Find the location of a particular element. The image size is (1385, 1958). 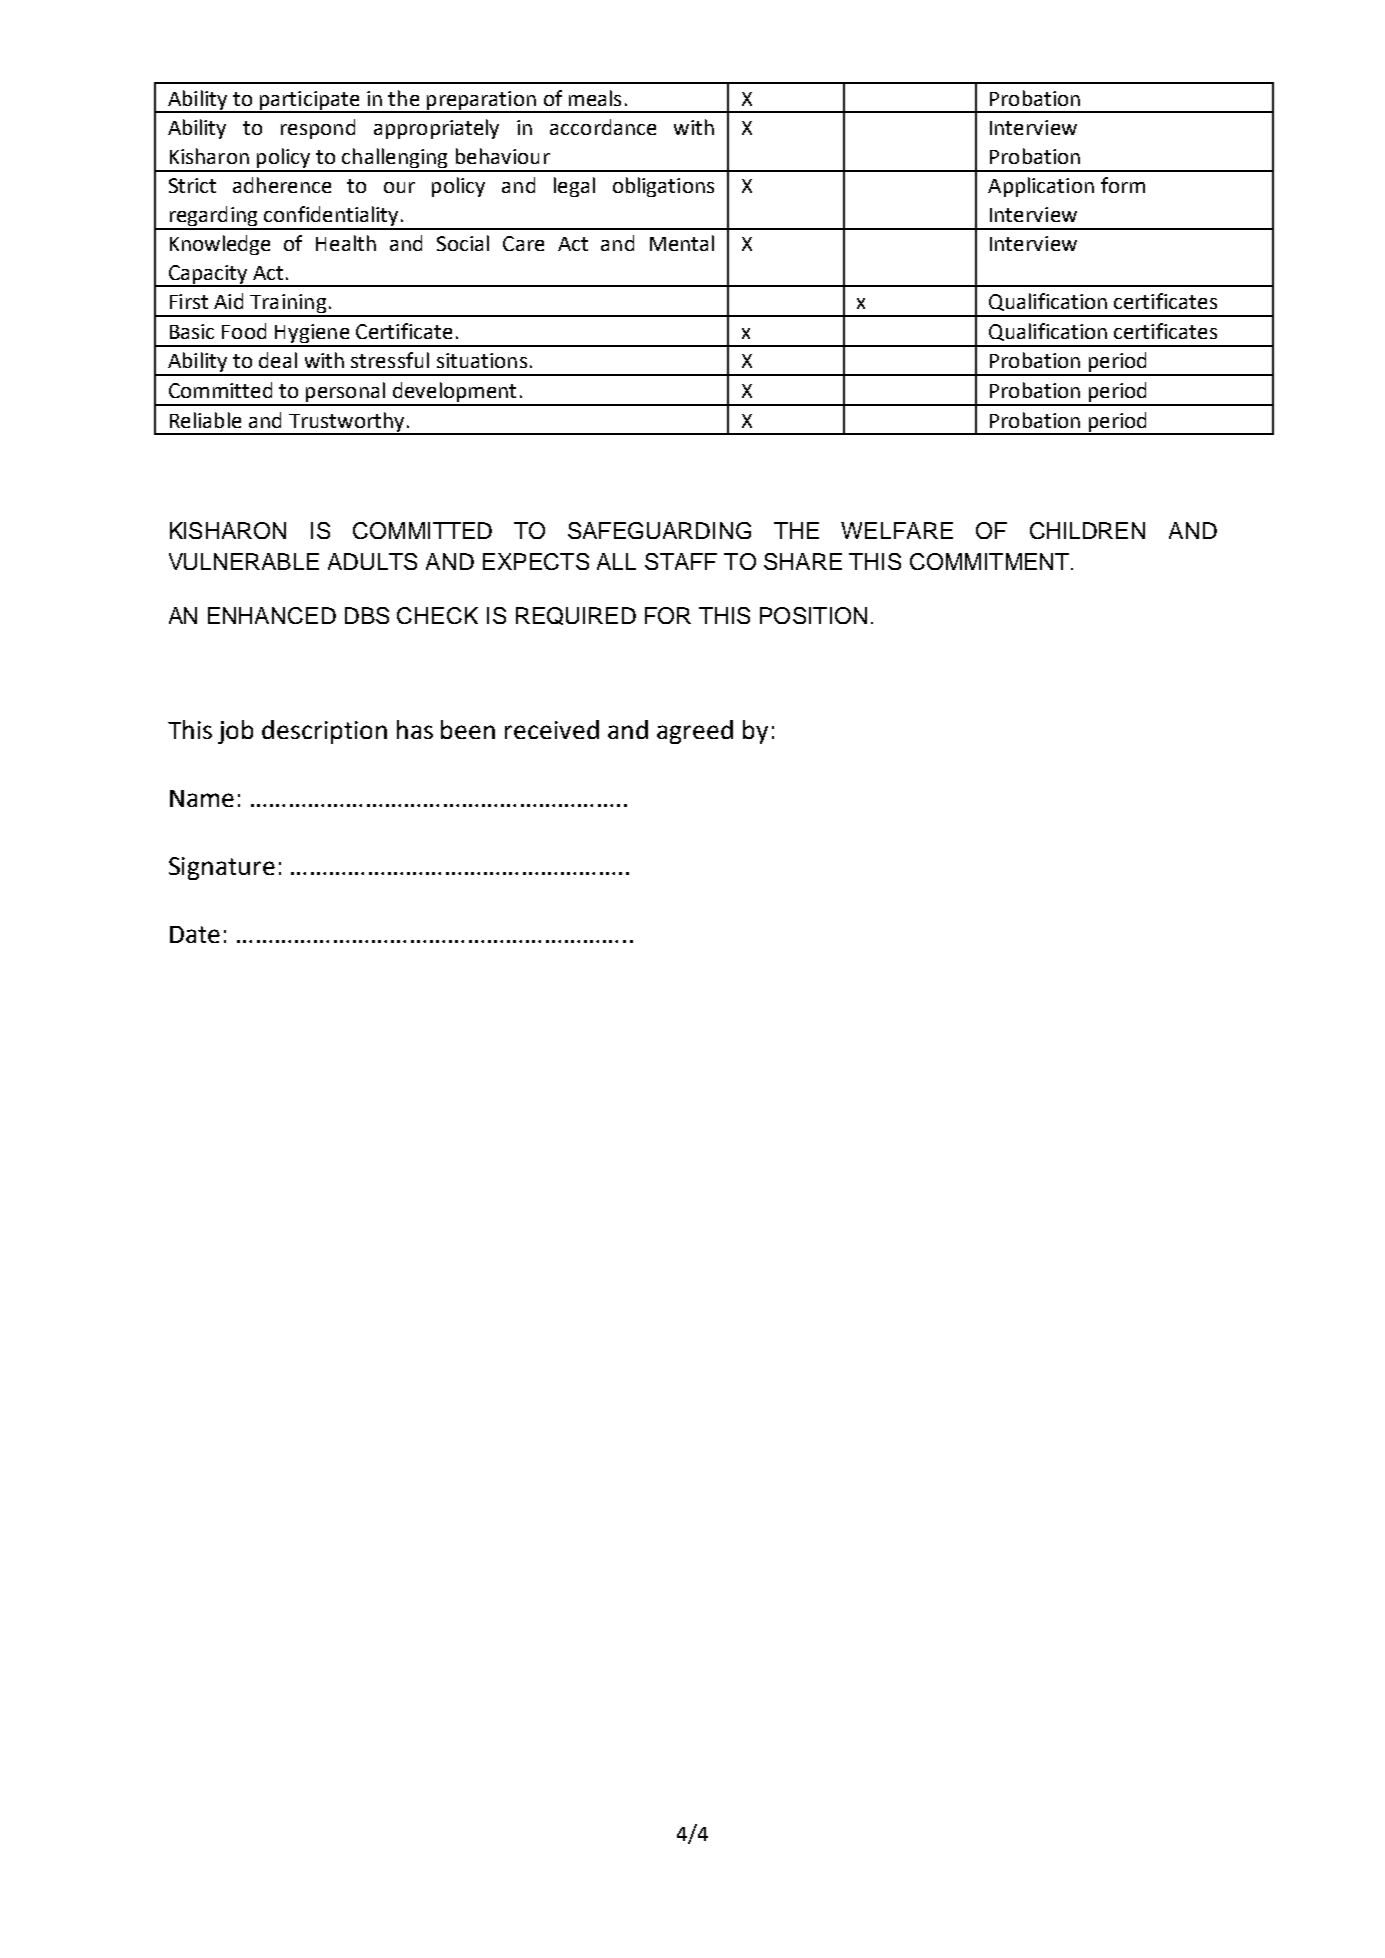

Training is located at coordinates (288, 305).
